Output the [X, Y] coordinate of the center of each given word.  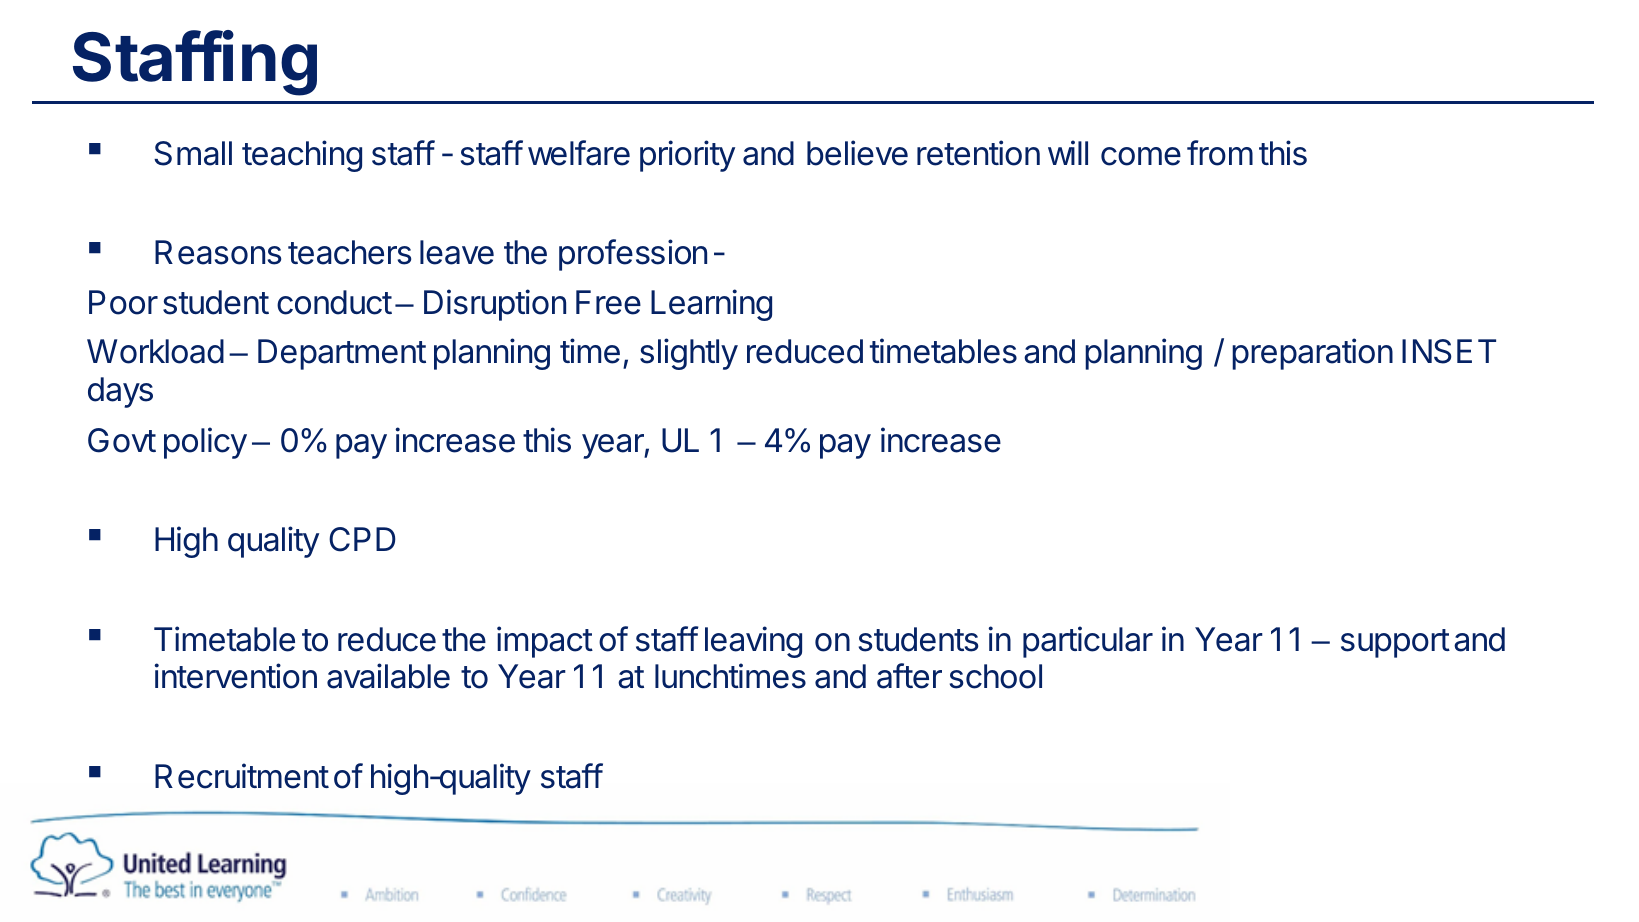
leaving [753, 642]
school [996, 676]
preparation [1312, 354]
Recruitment [242, 776]
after [909, 676]
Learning [711, 305]
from [1220, 153]
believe [857, 153]
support [1395, 643]
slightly [689, 354]
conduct [334, 302]
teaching [302, 156]
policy [205, 443]
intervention [236, 676]
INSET [1449, 351]
